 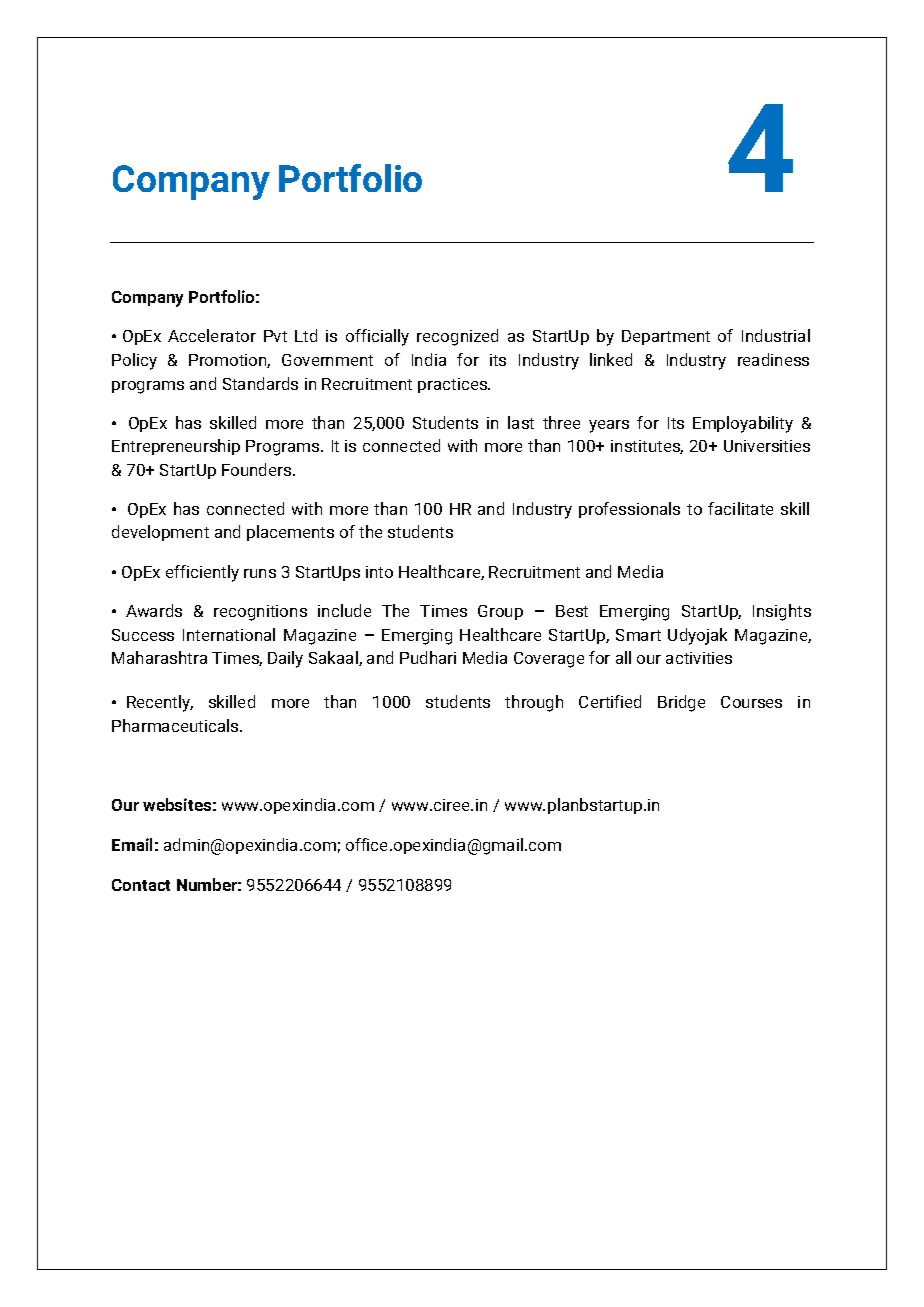 I want to click on recognized, so click(x=457, y=337).
